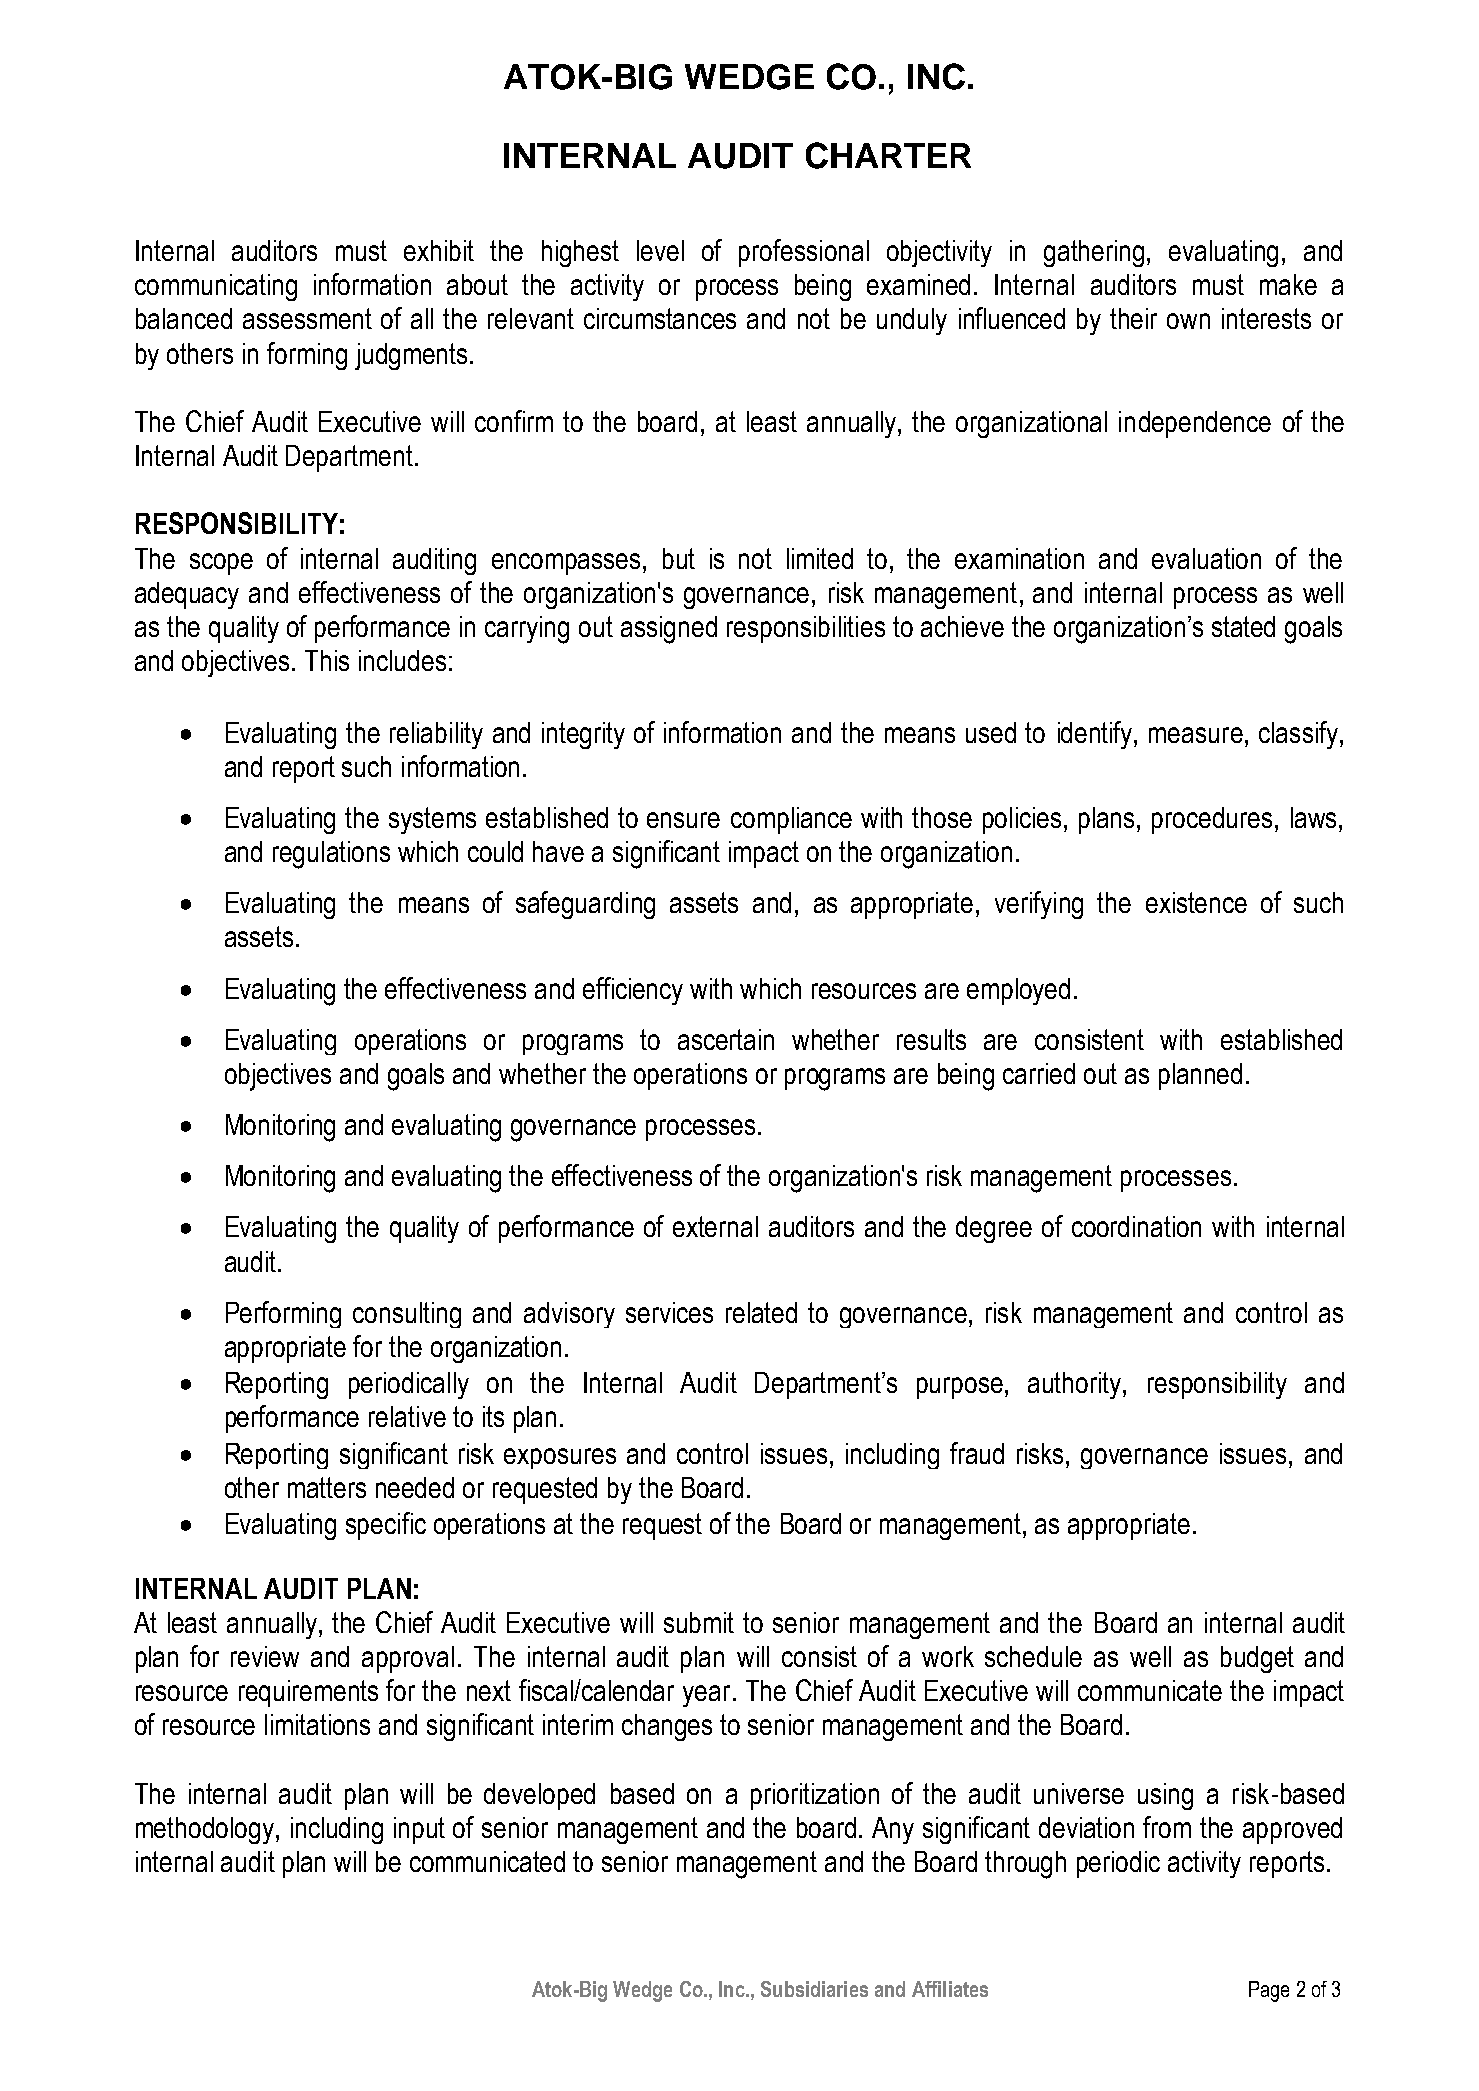 The height and width of the screenshot is (2091, 1479). I want to click on professional, so click(804, 253).
